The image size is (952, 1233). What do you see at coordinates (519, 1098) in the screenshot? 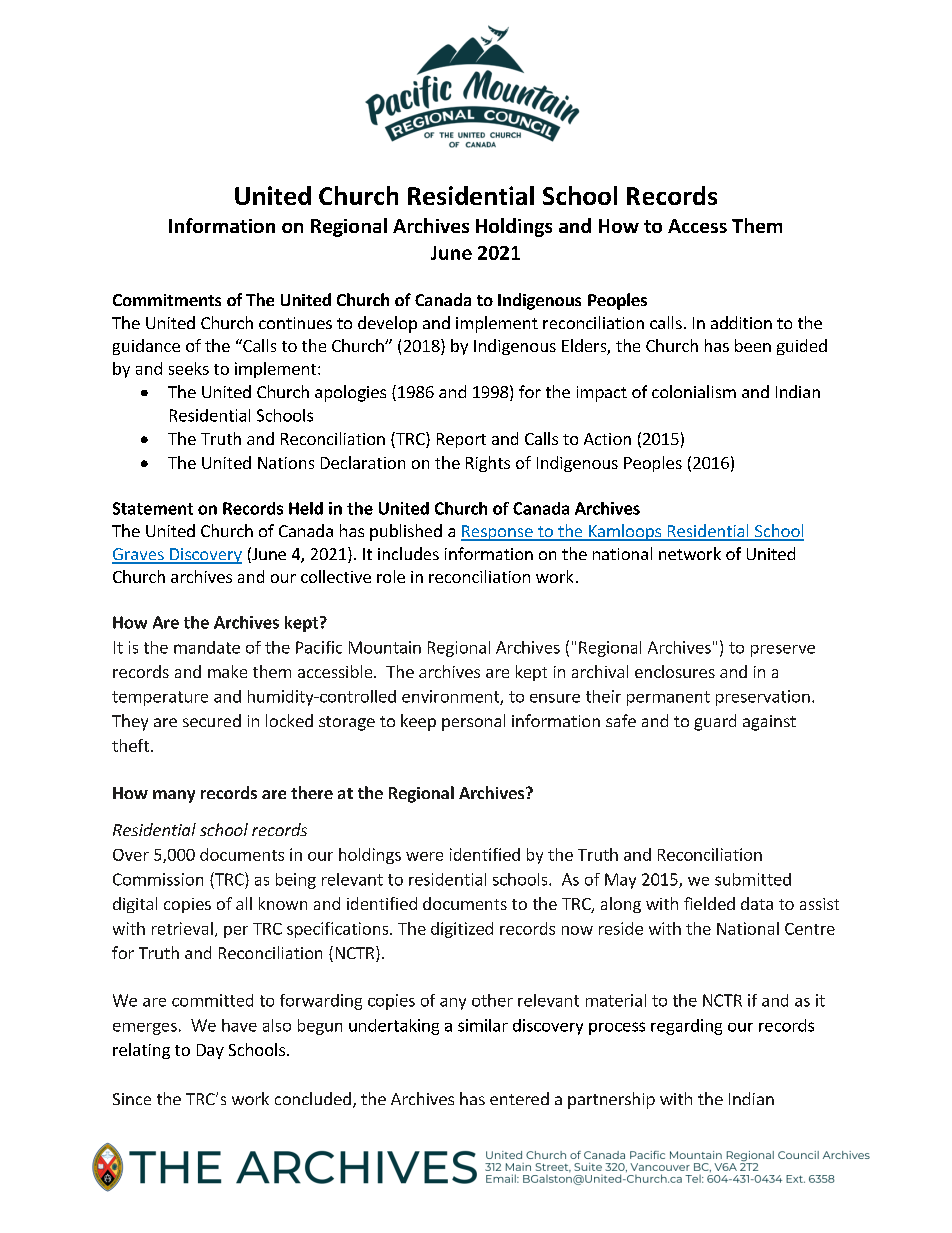
I see `entered` at bounding box center [519, 1098].
